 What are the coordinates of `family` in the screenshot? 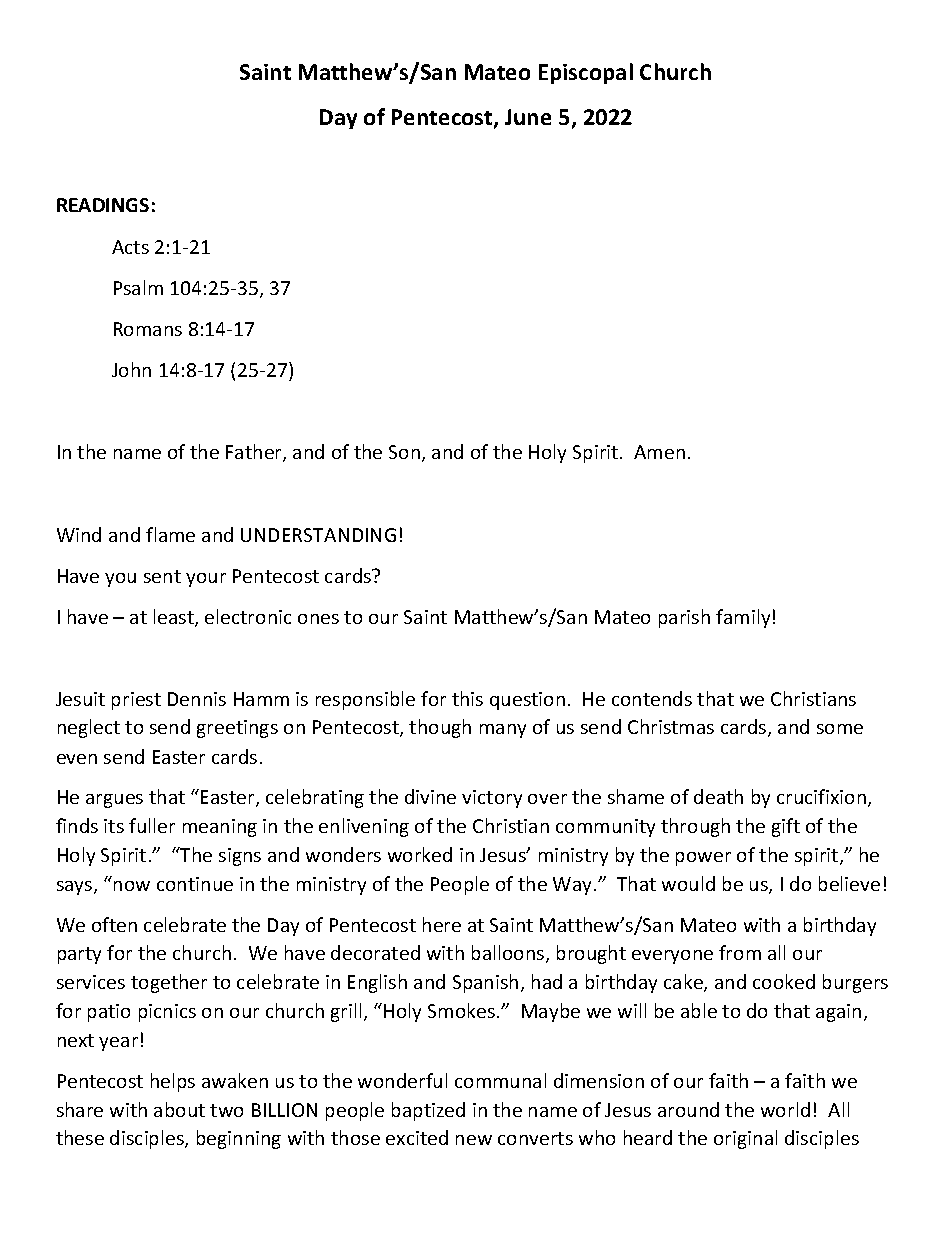 It's located at (743, 618).
